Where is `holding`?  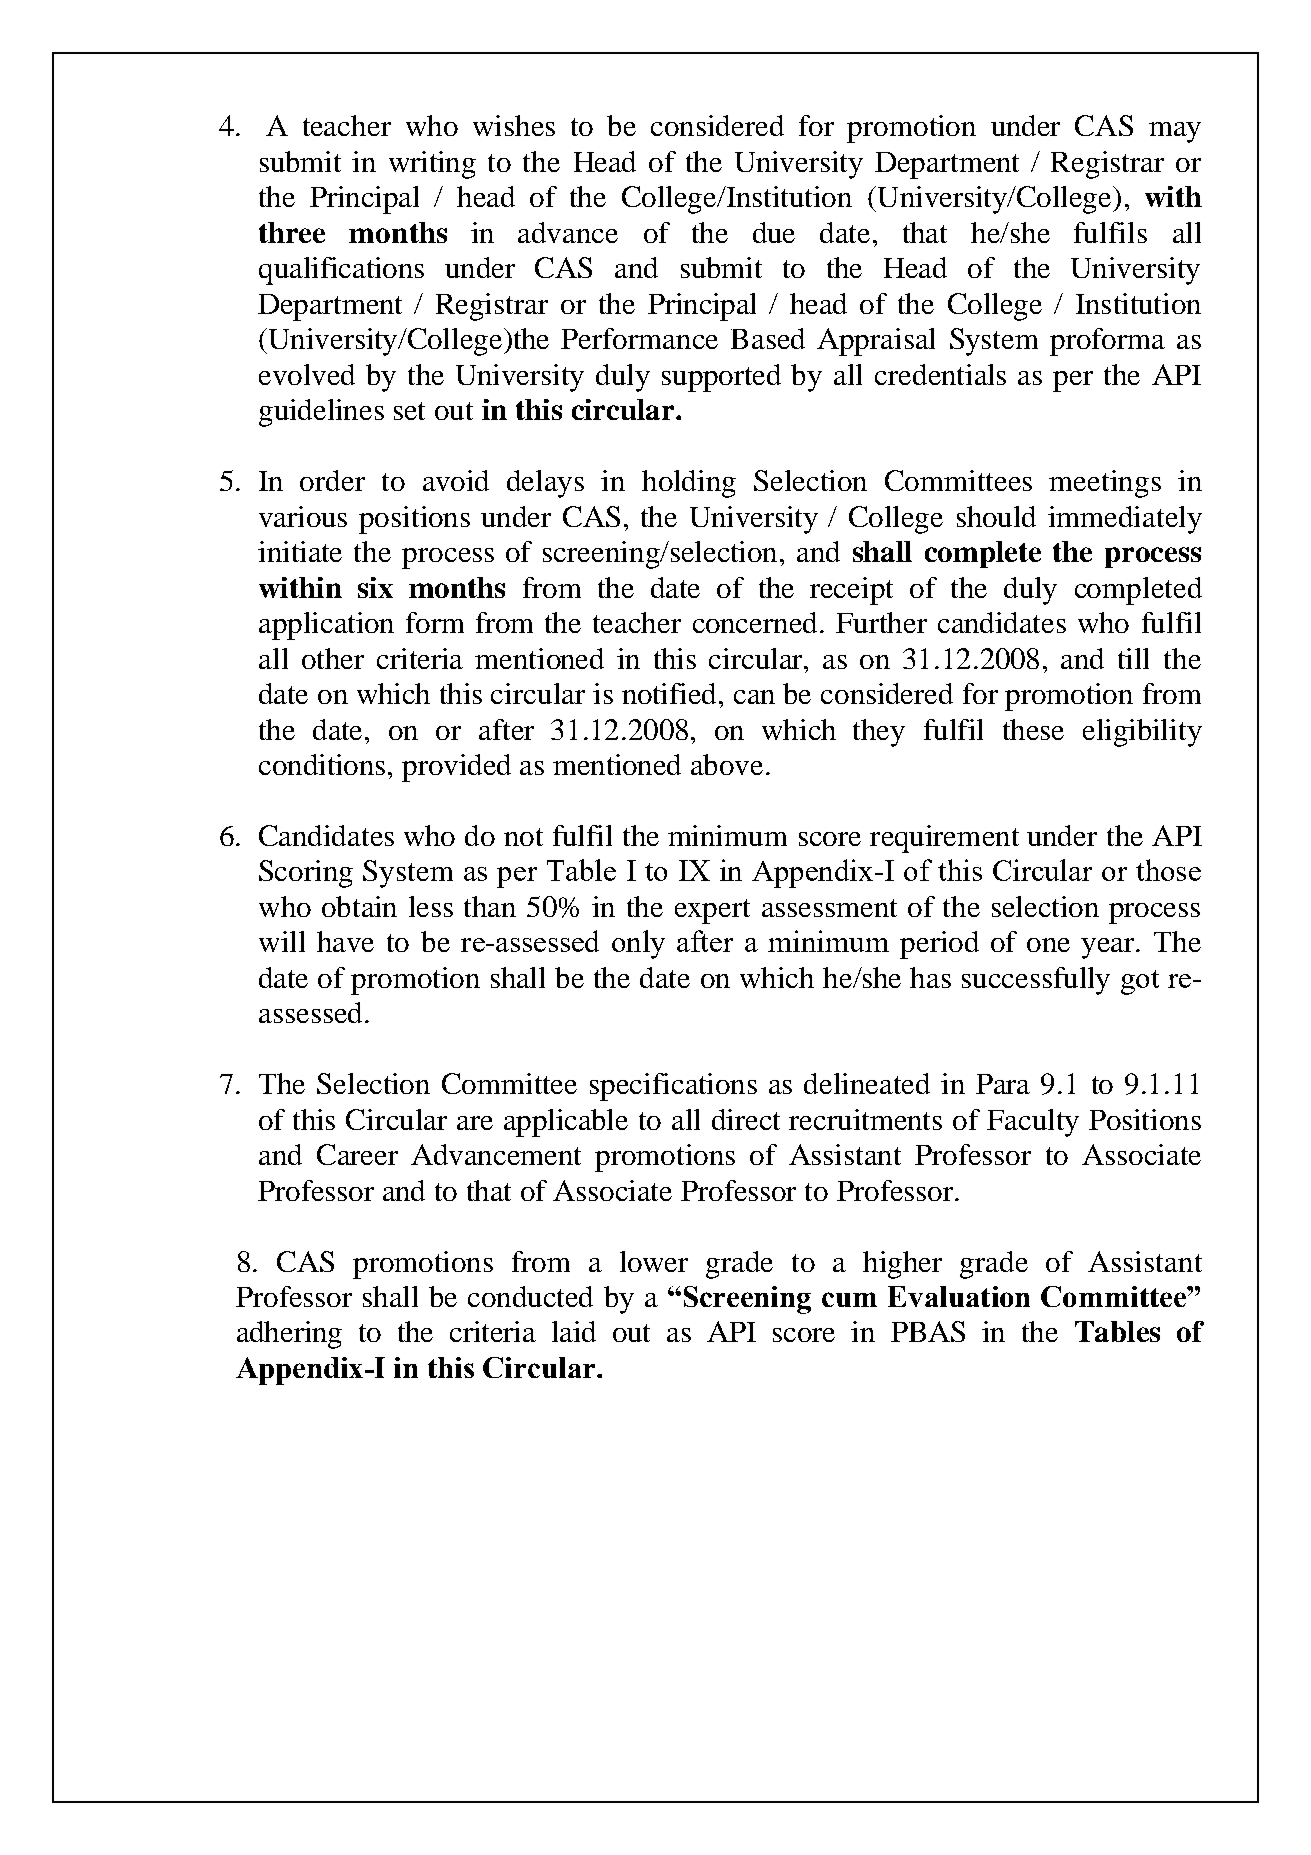 holding is located at coordinates (689, 484).
